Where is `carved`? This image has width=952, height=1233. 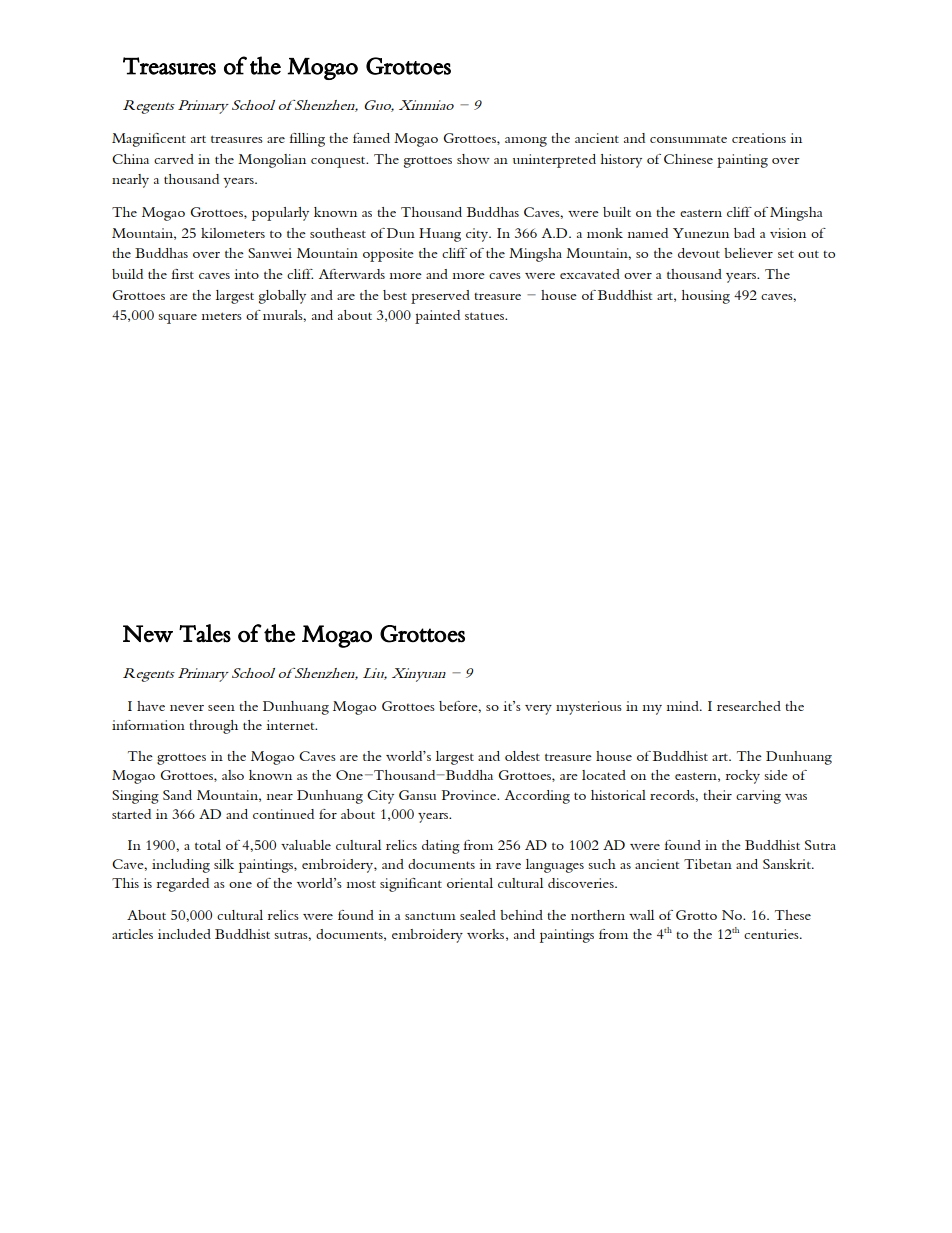
carved is located at coordinates (174, 159).
